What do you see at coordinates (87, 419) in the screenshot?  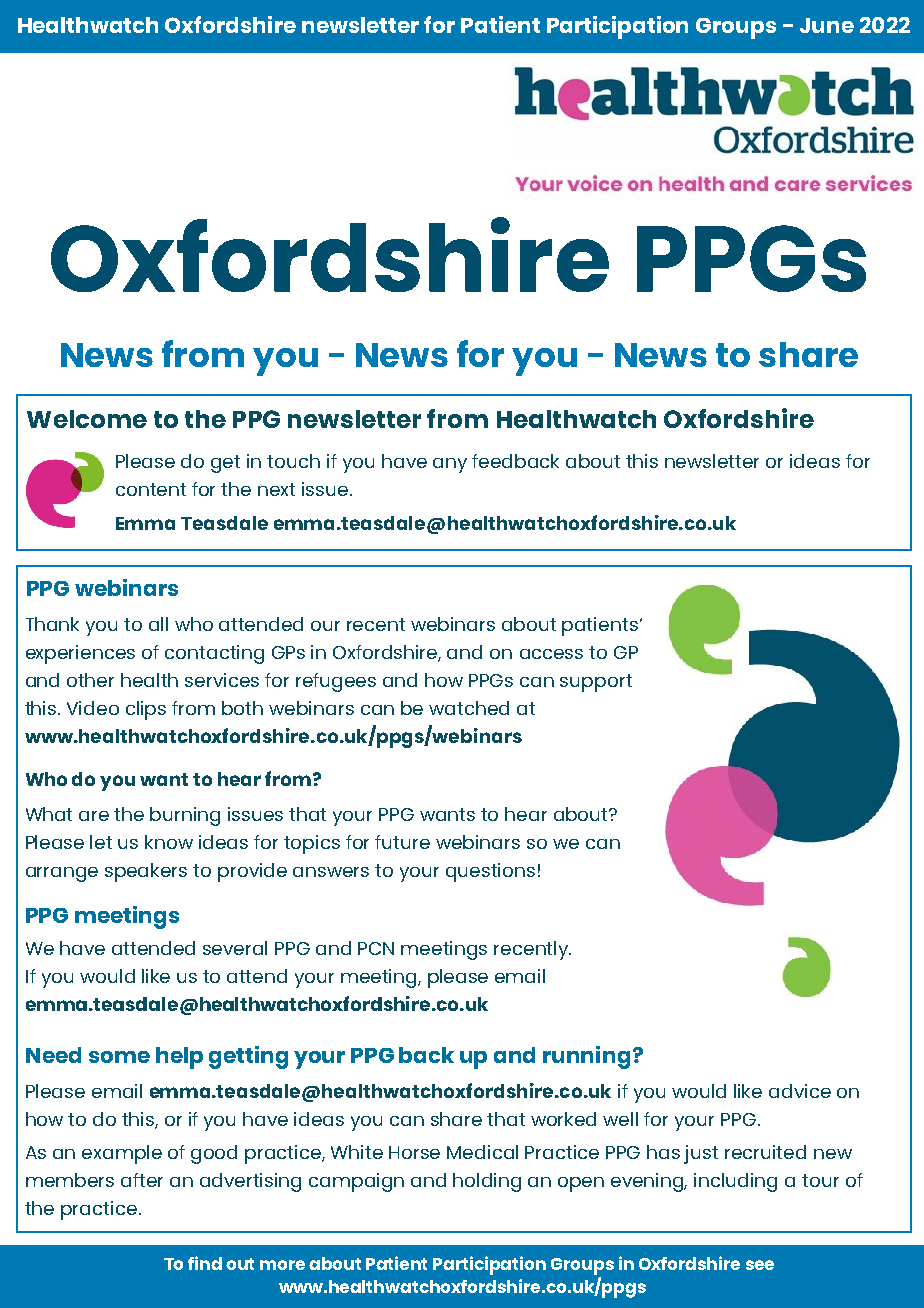 I see `Welcome` at bounding box center [87, 419].
